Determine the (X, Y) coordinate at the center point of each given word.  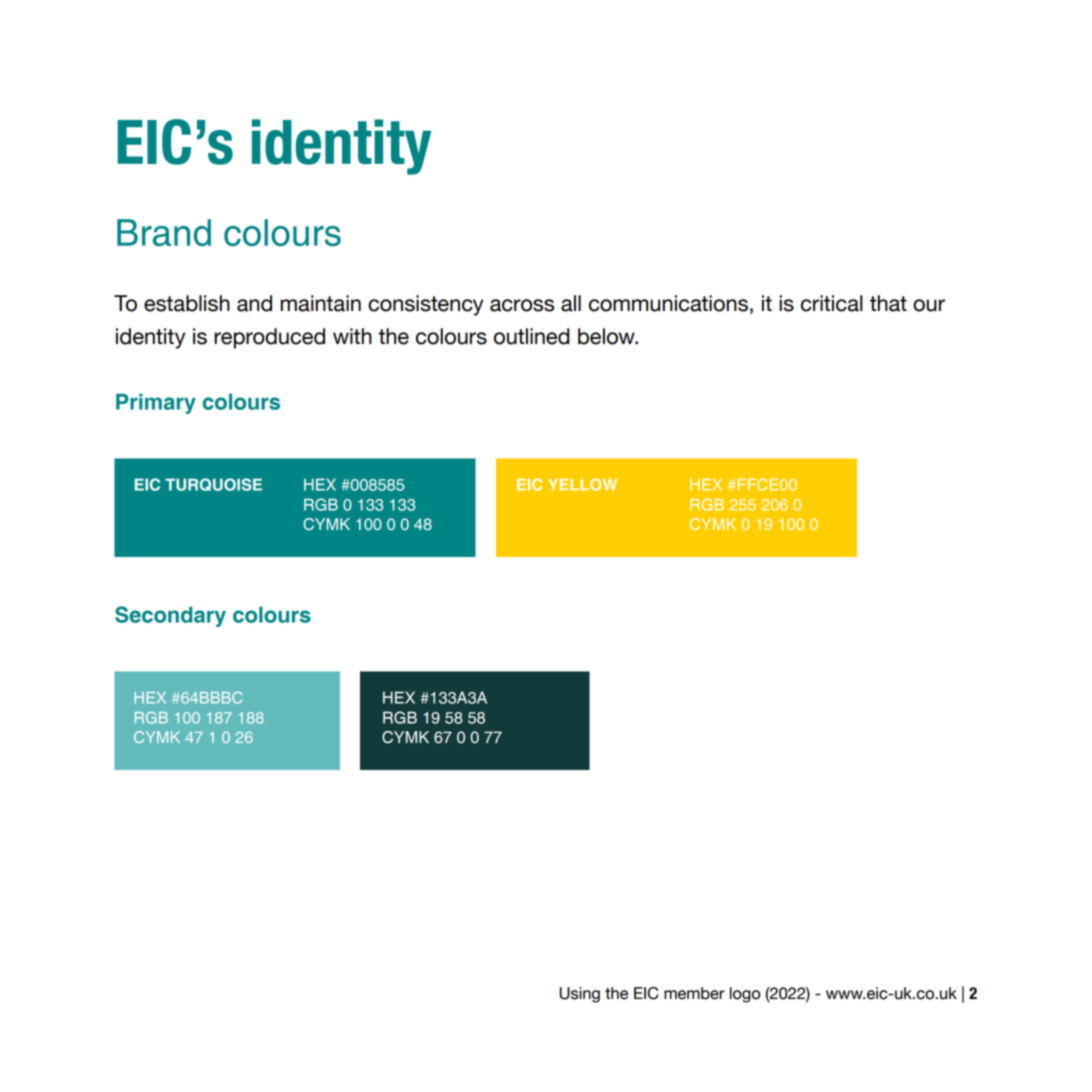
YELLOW (582, 484)
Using (580, 995)
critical (832, 303)
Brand (164, 232)
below (607, 336)
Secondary (170, 616)
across (522, 305)
